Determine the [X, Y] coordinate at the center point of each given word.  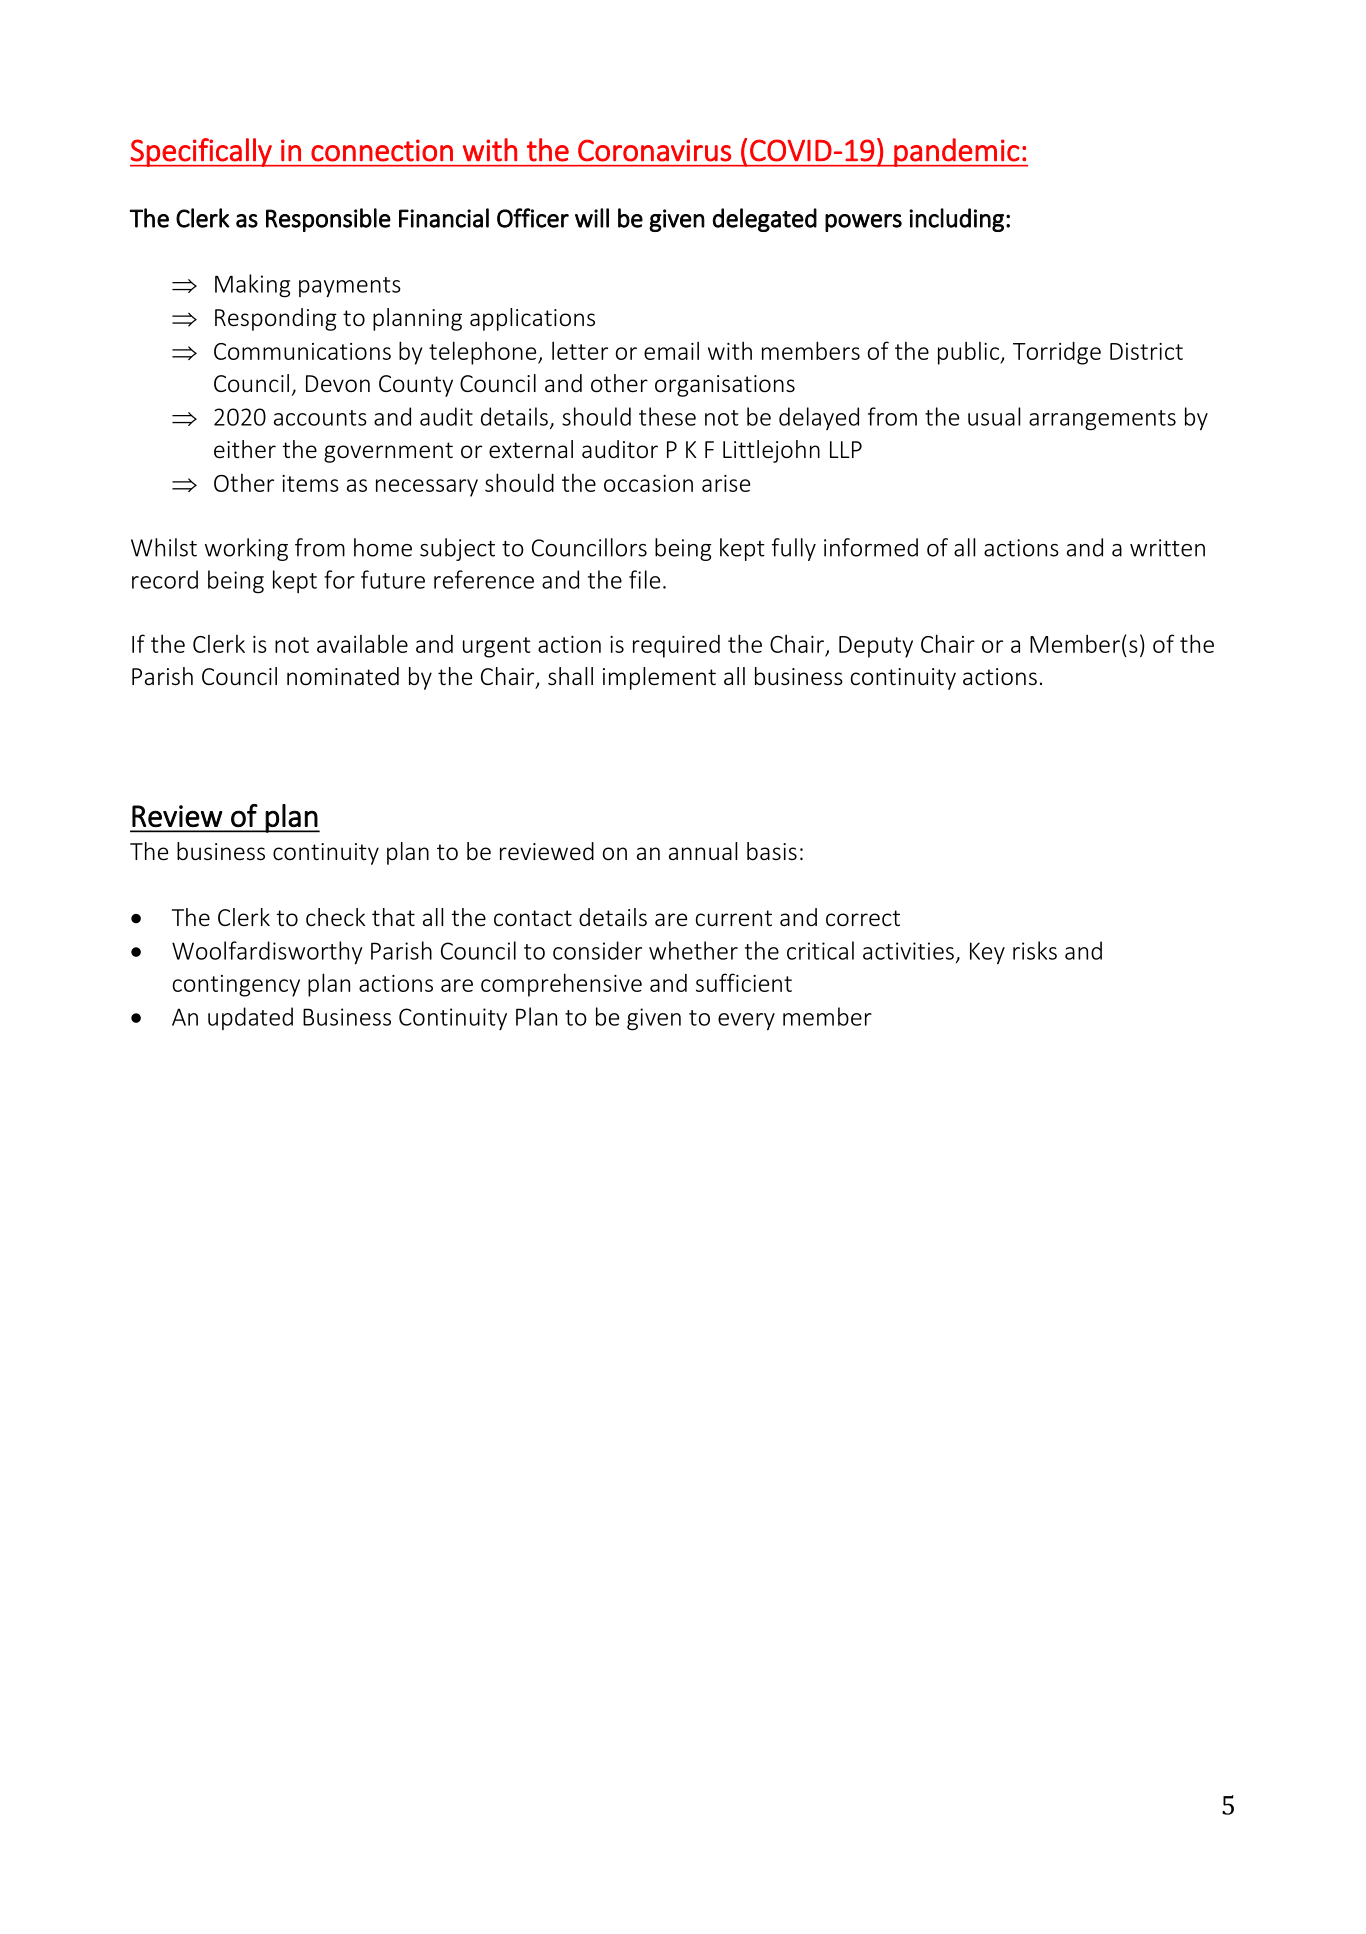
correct [863, 918]
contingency [236, 986]
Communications [302, 351]
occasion [648, 483]
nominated [343, 676]
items [310, 483]
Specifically [202, 152]
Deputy [876, 647]
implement [659, 678]
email [671, 350]
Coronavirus [654, 150]
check [335, 917]
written [1167, 548]
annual [703, 851]
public [969, 353]
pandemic [956, 152]
